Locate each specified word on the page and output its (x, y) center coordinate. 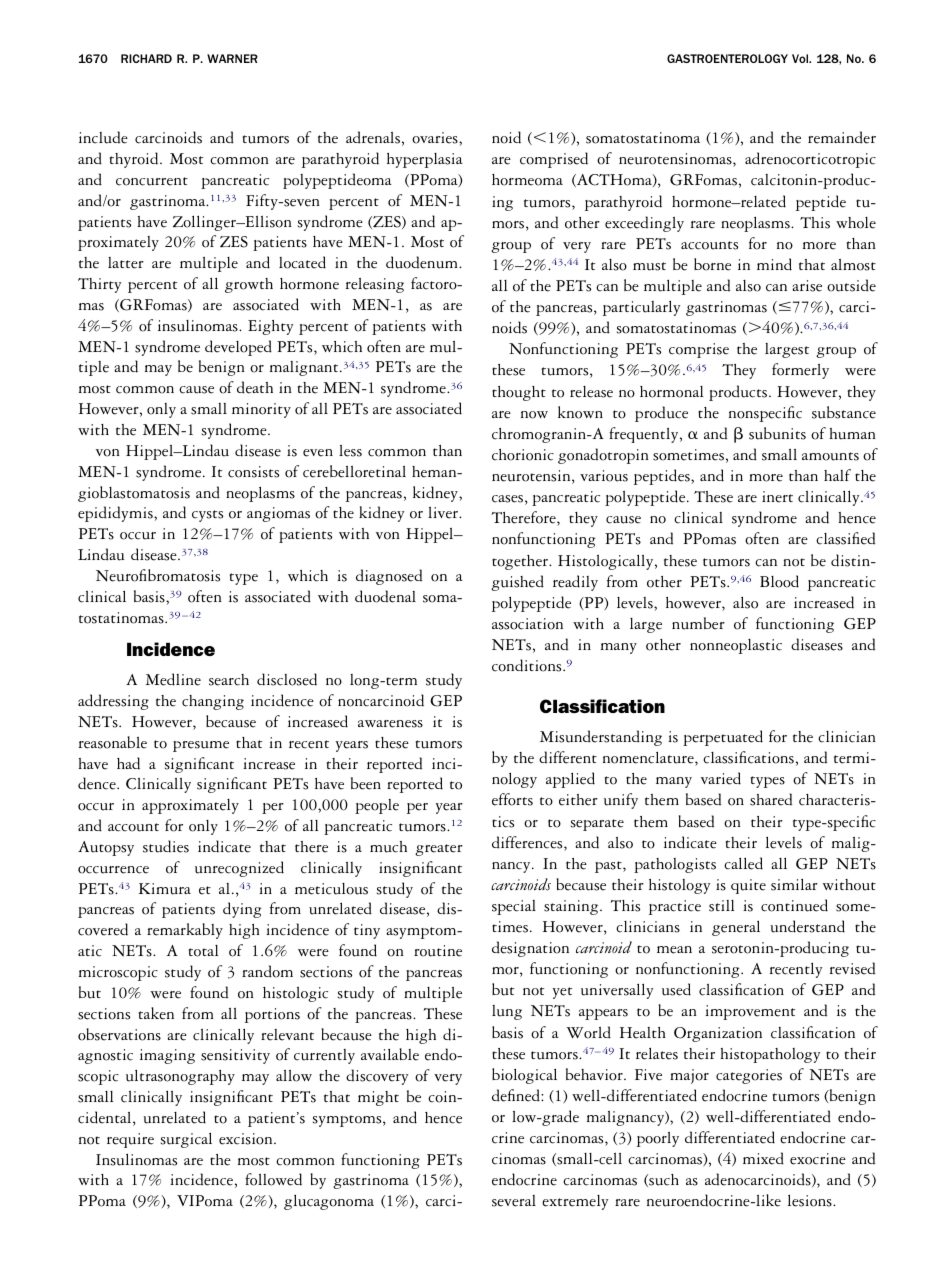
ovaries (436, 138)
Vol (801, 58)
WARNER (232, 58)
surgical (186, 1140)
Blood (779, 581)
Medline (173, 679)
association (527, 624)
